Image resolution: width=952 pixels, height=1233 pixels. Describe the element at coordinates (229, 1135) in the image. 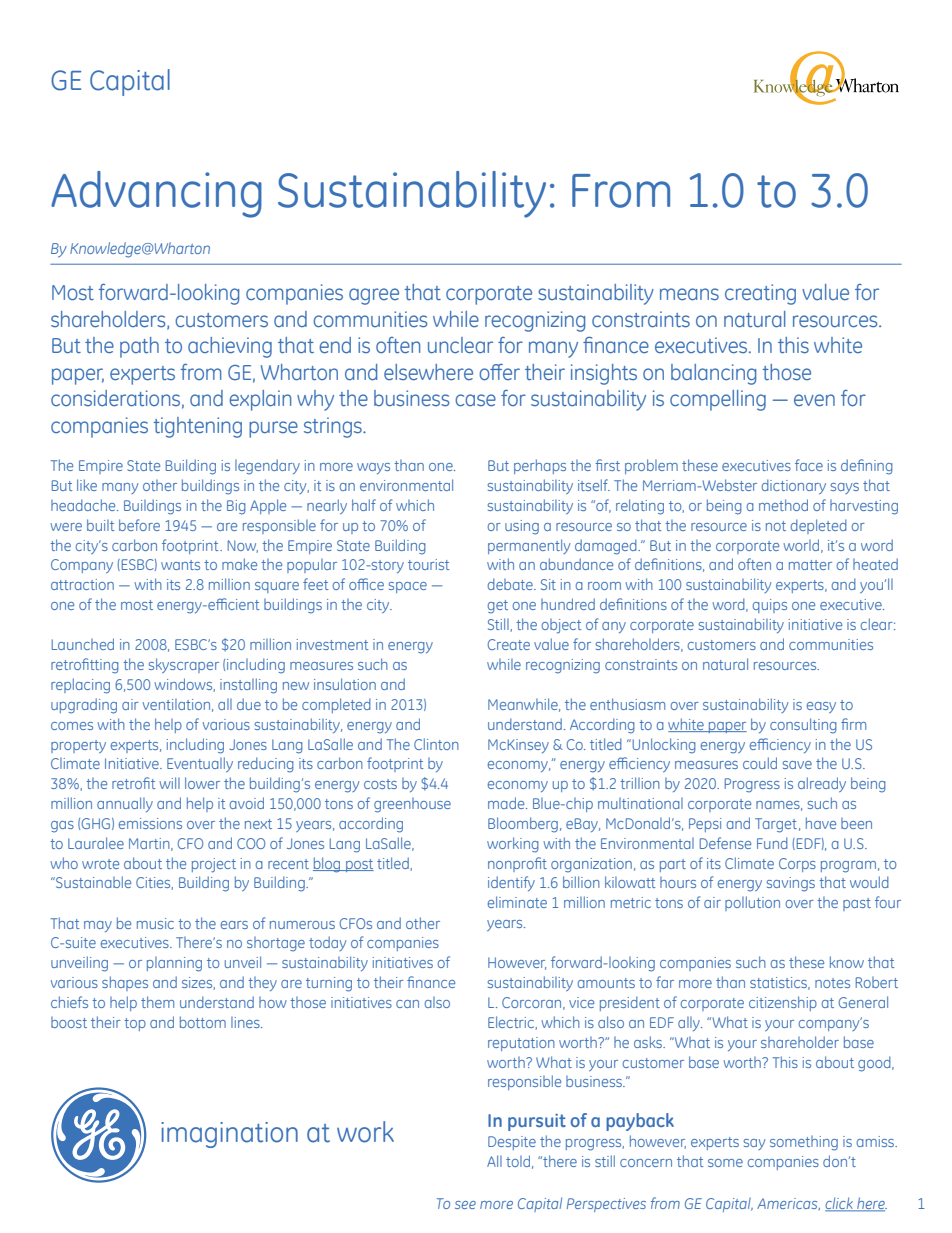

I see `imagination` at that location.
